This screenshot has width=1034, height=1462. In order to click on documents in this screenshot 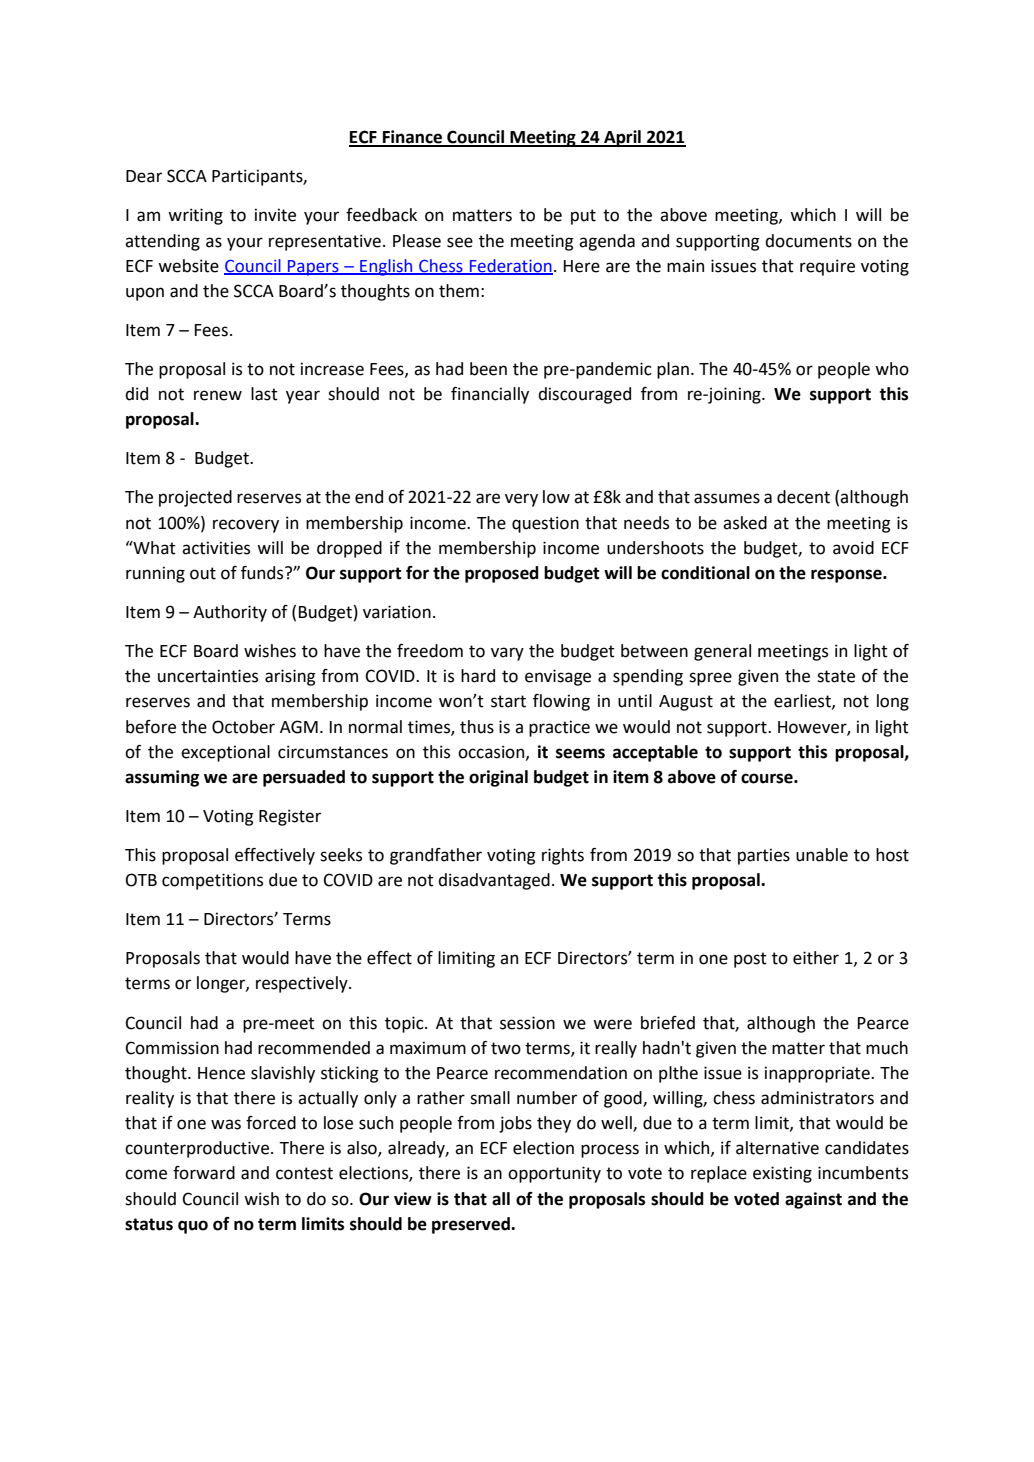, I will do `click(808, 241)`.
